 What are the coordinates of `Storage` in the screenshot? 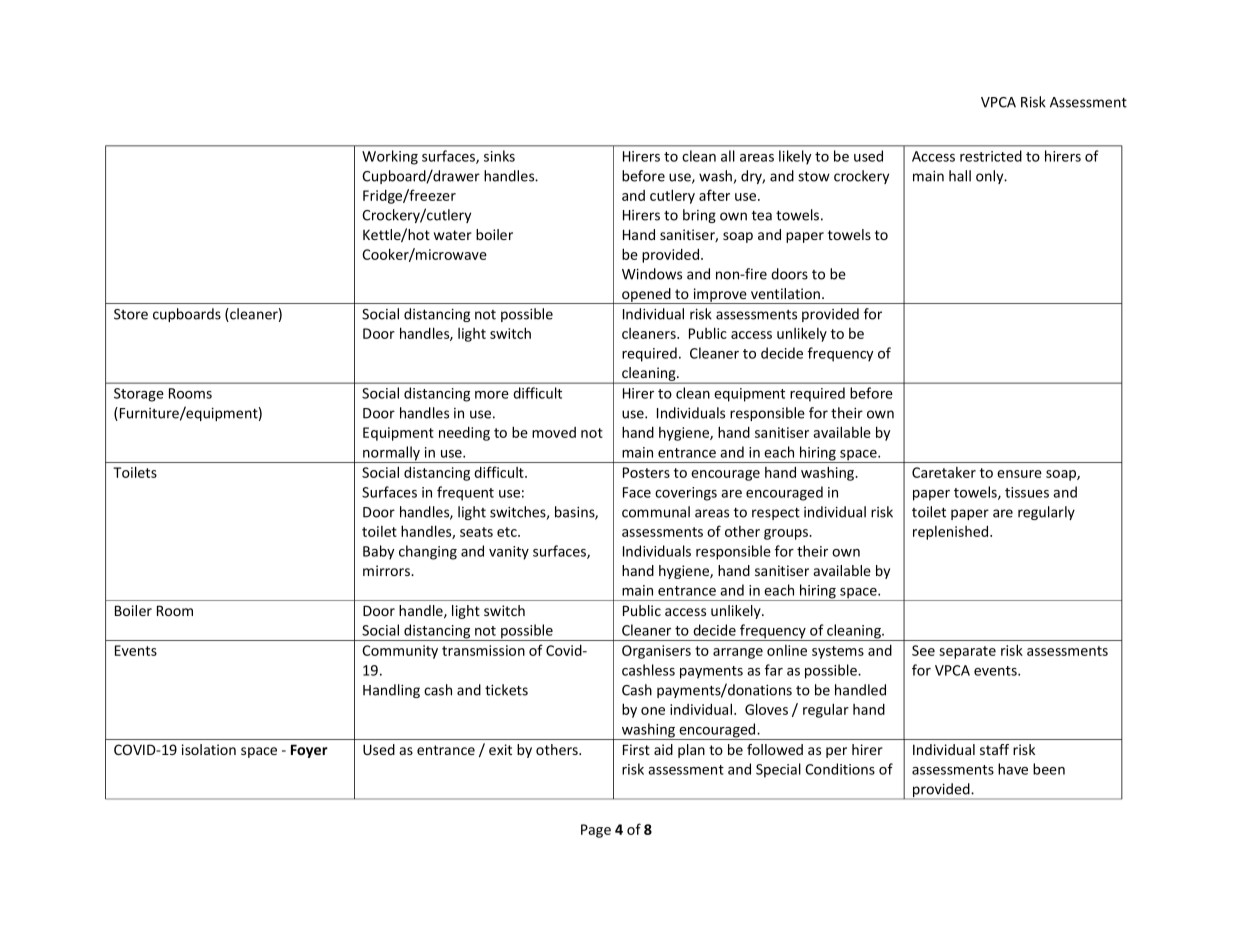 It's located at (139, 395).
